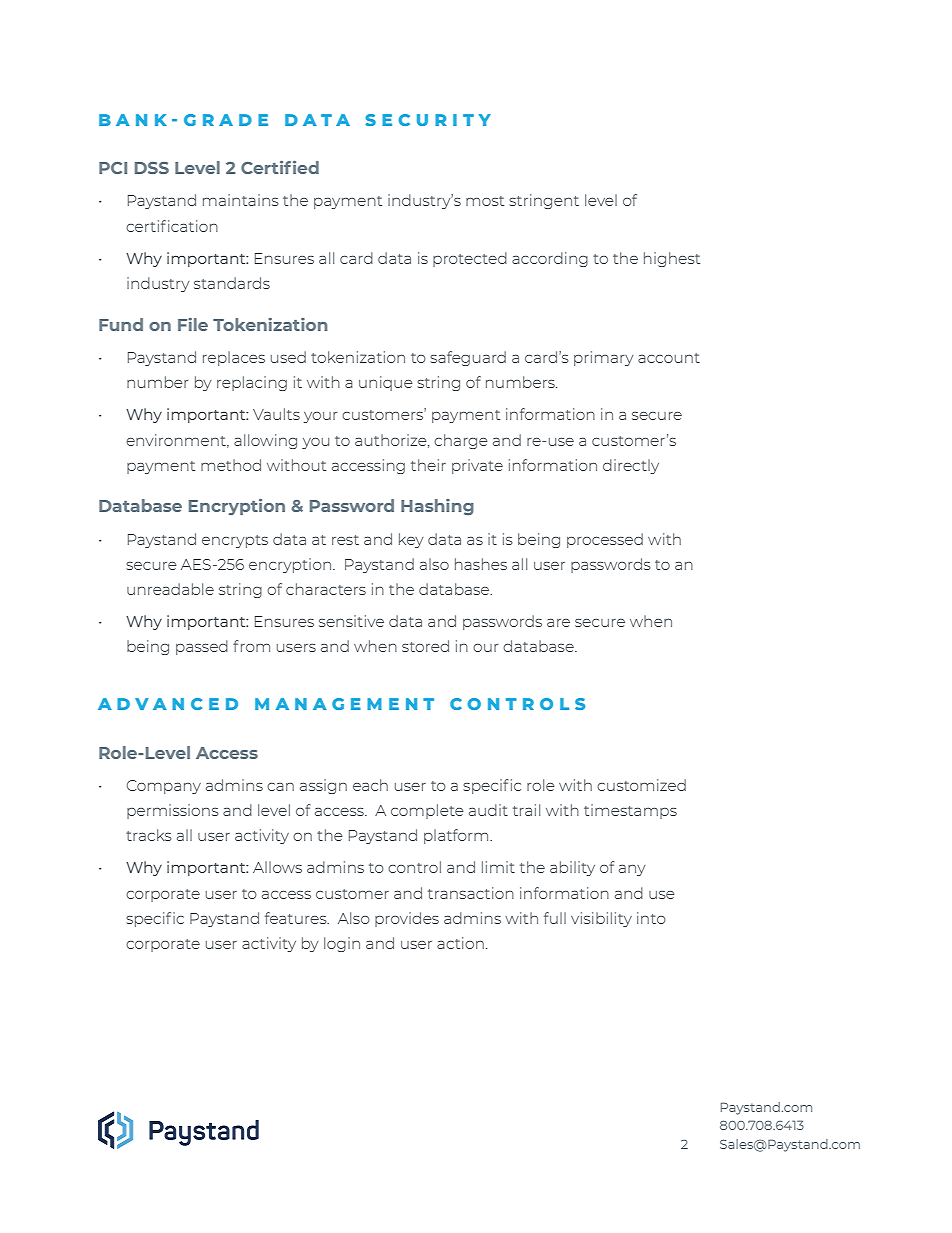  I want to click on protected, so click(470, 259).
